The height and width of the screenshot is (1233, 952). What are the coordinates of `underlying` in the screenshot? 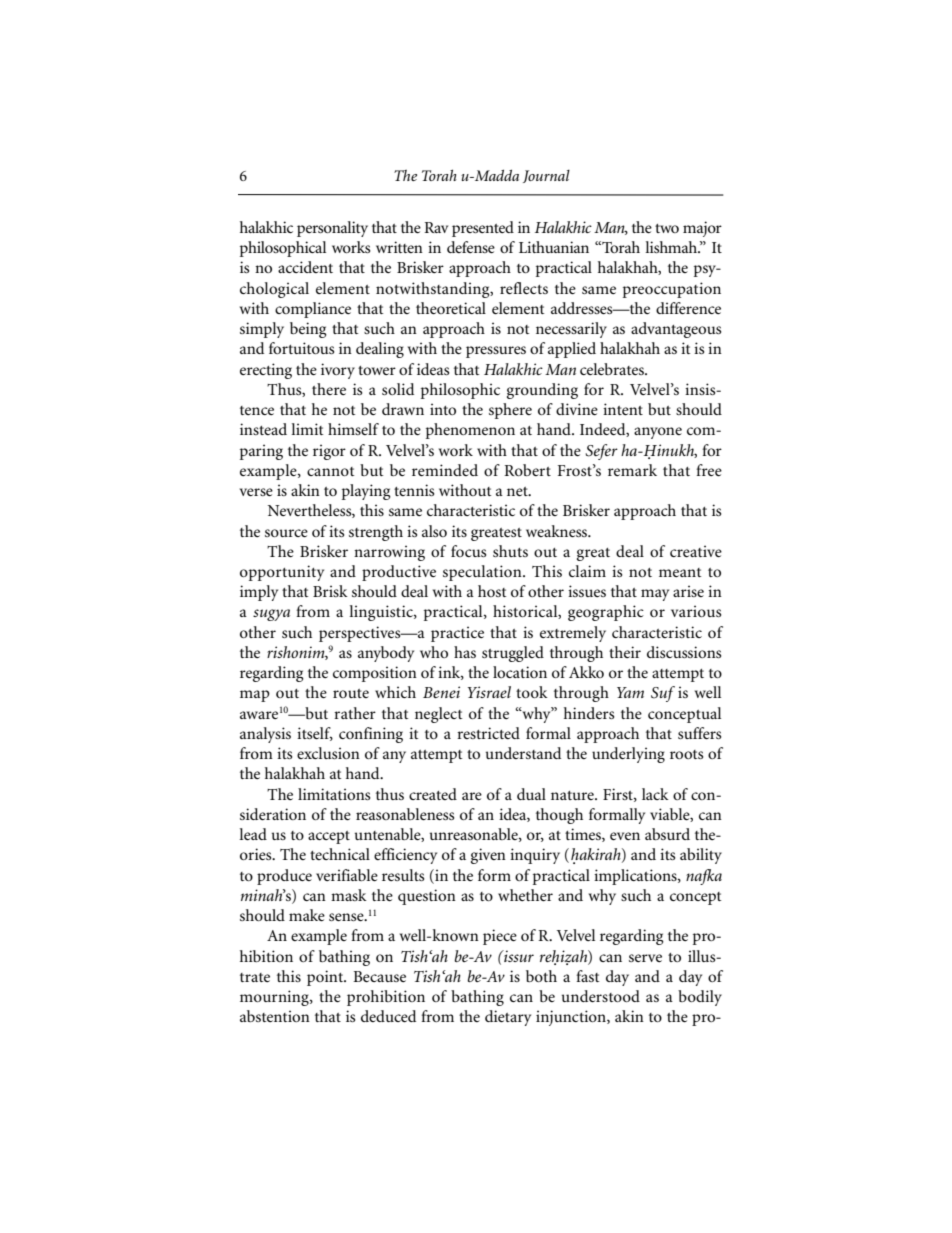 It's located at (628, 755).
